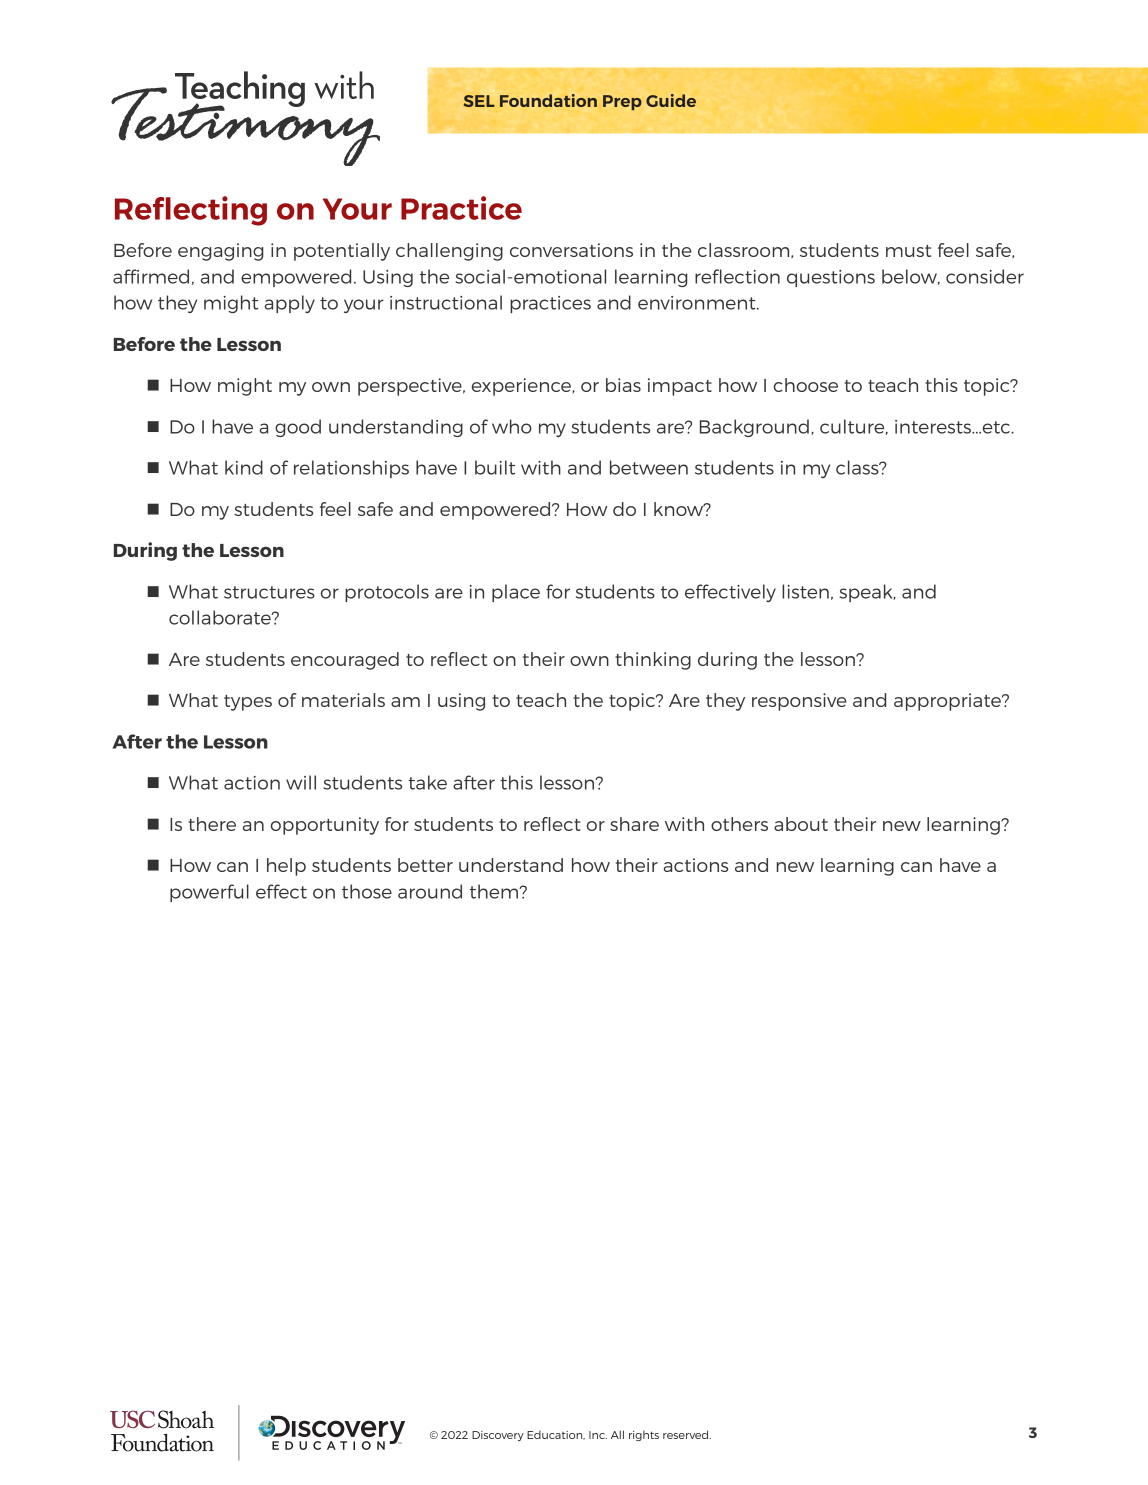  What do you see at coordinates (634, 824) in the image?
I see `share` at bounding box center [634, 824].
